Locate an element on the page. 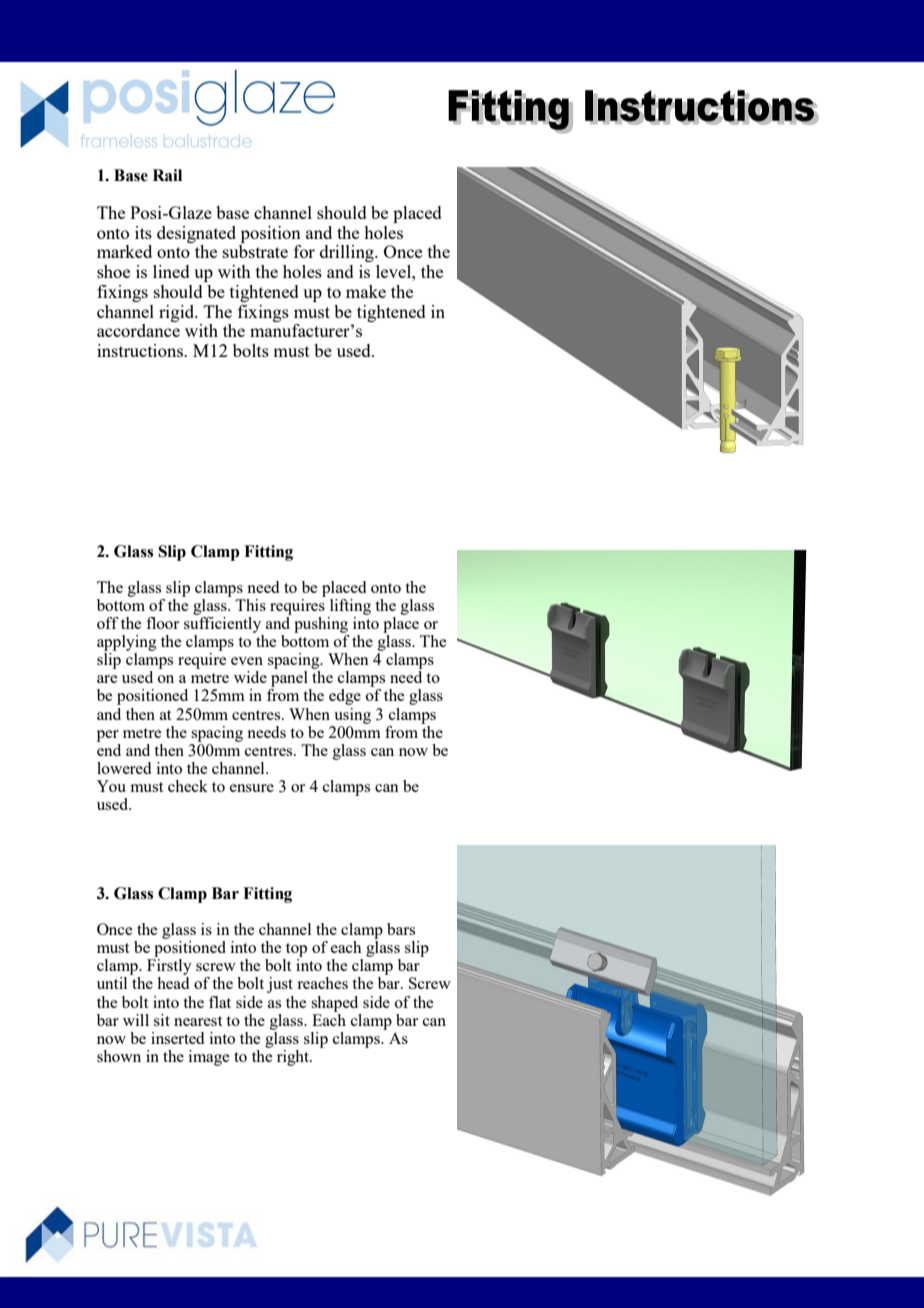 This image has height=1308, width=924. substrate is located at coordinates (255, 251).
